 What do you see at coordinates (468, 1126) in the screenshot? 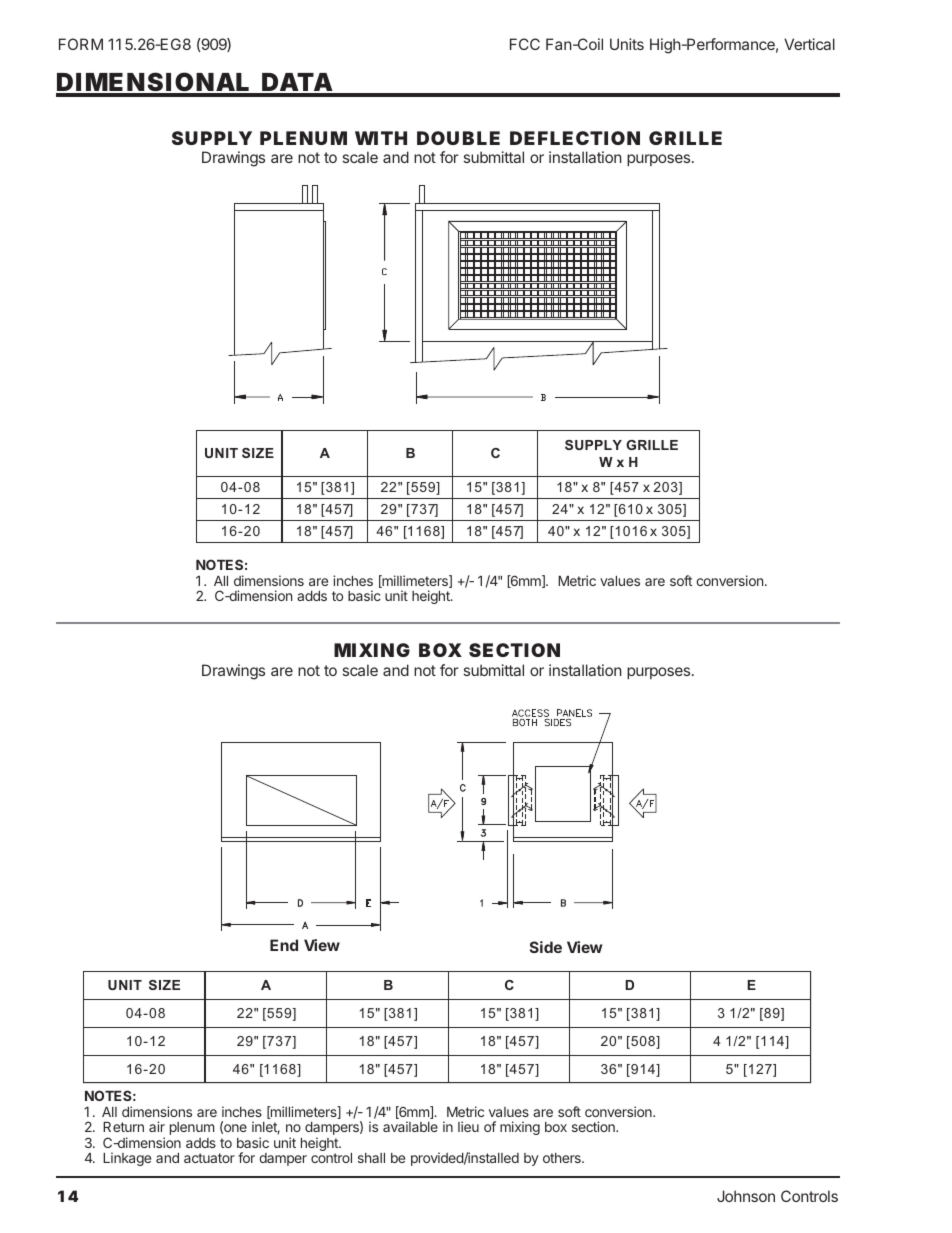
I see `lieu` at bounding box center [468, 1126].
